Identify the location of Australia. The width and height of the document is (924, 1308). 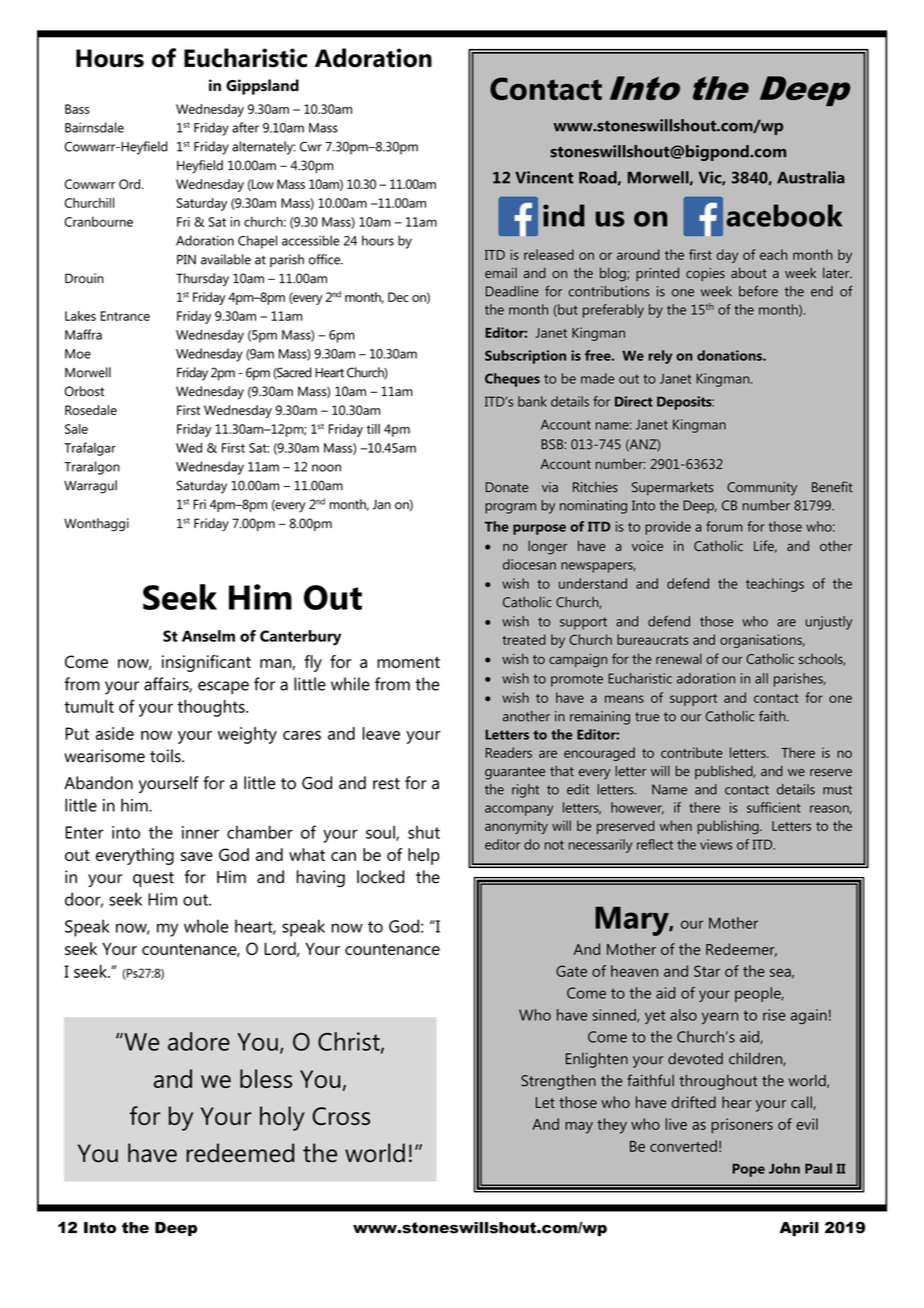
(811, 177).
